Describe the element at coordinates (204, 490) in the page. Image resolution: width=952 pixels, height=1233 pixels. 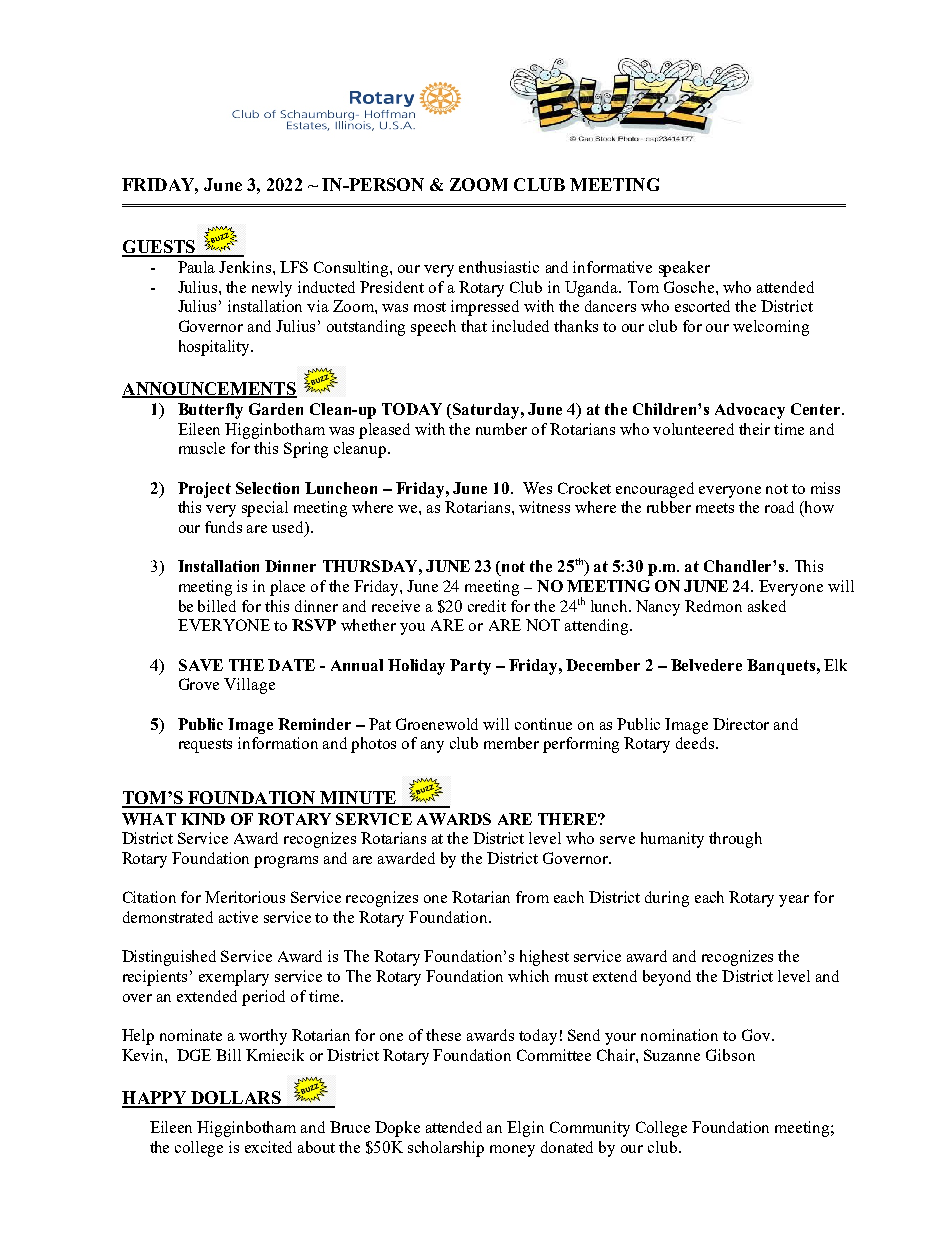
I see `Project` at that location.
